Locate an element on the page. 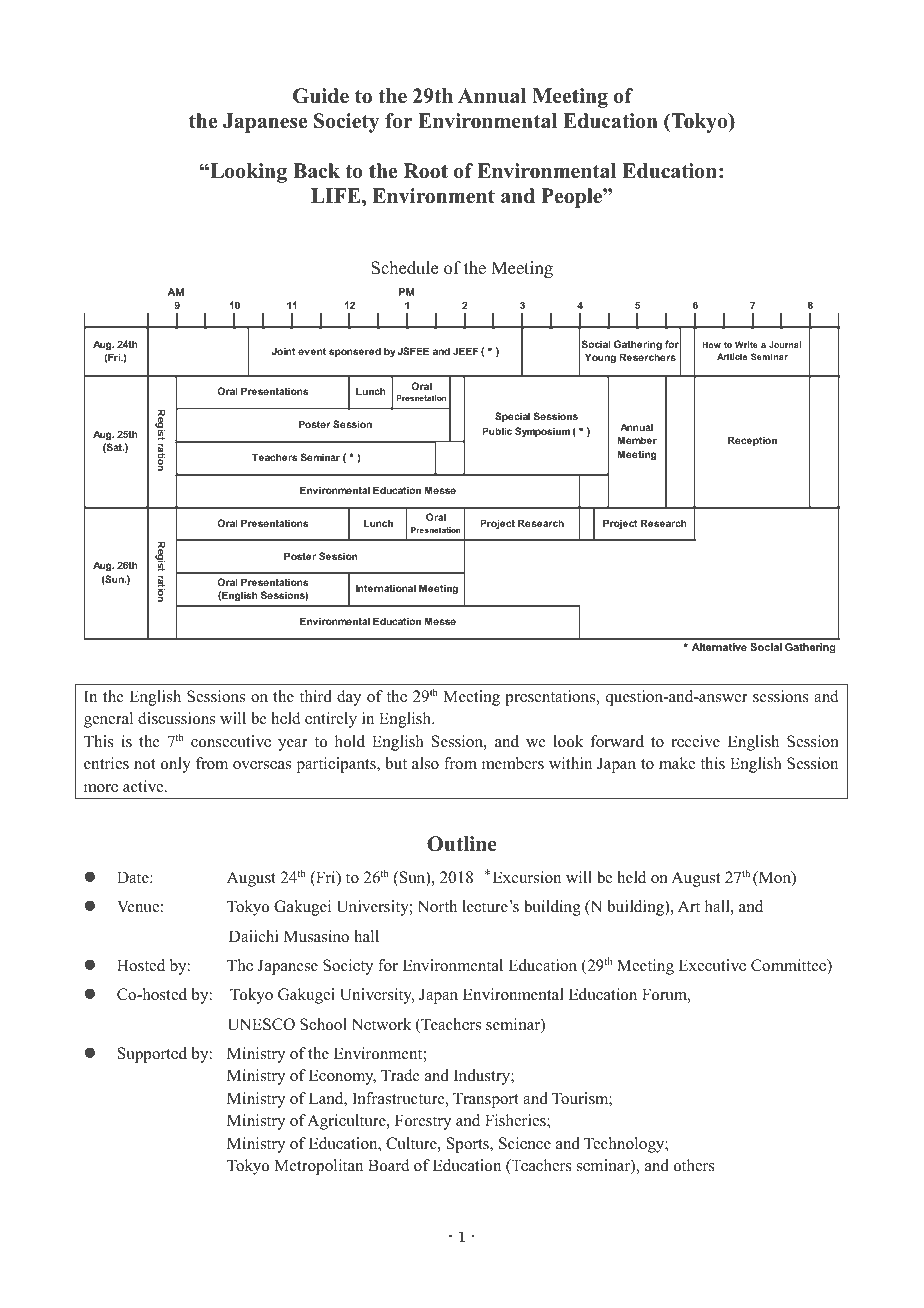 This page has width=924, height=1308. make is located at coordinates (677, 763).
